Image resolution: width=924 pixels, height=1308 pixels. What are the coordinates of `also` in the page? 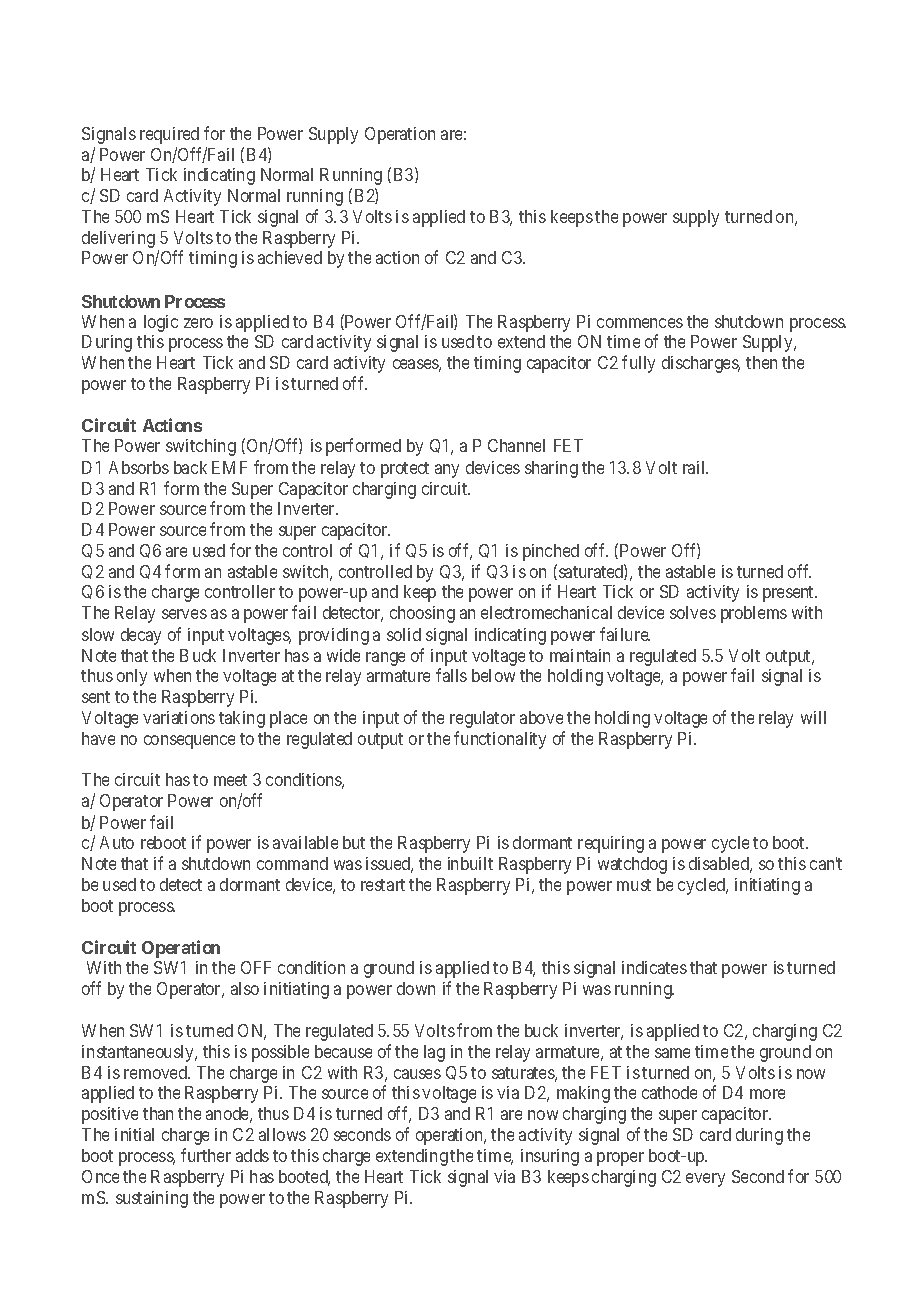 It's located at (245, 988).
